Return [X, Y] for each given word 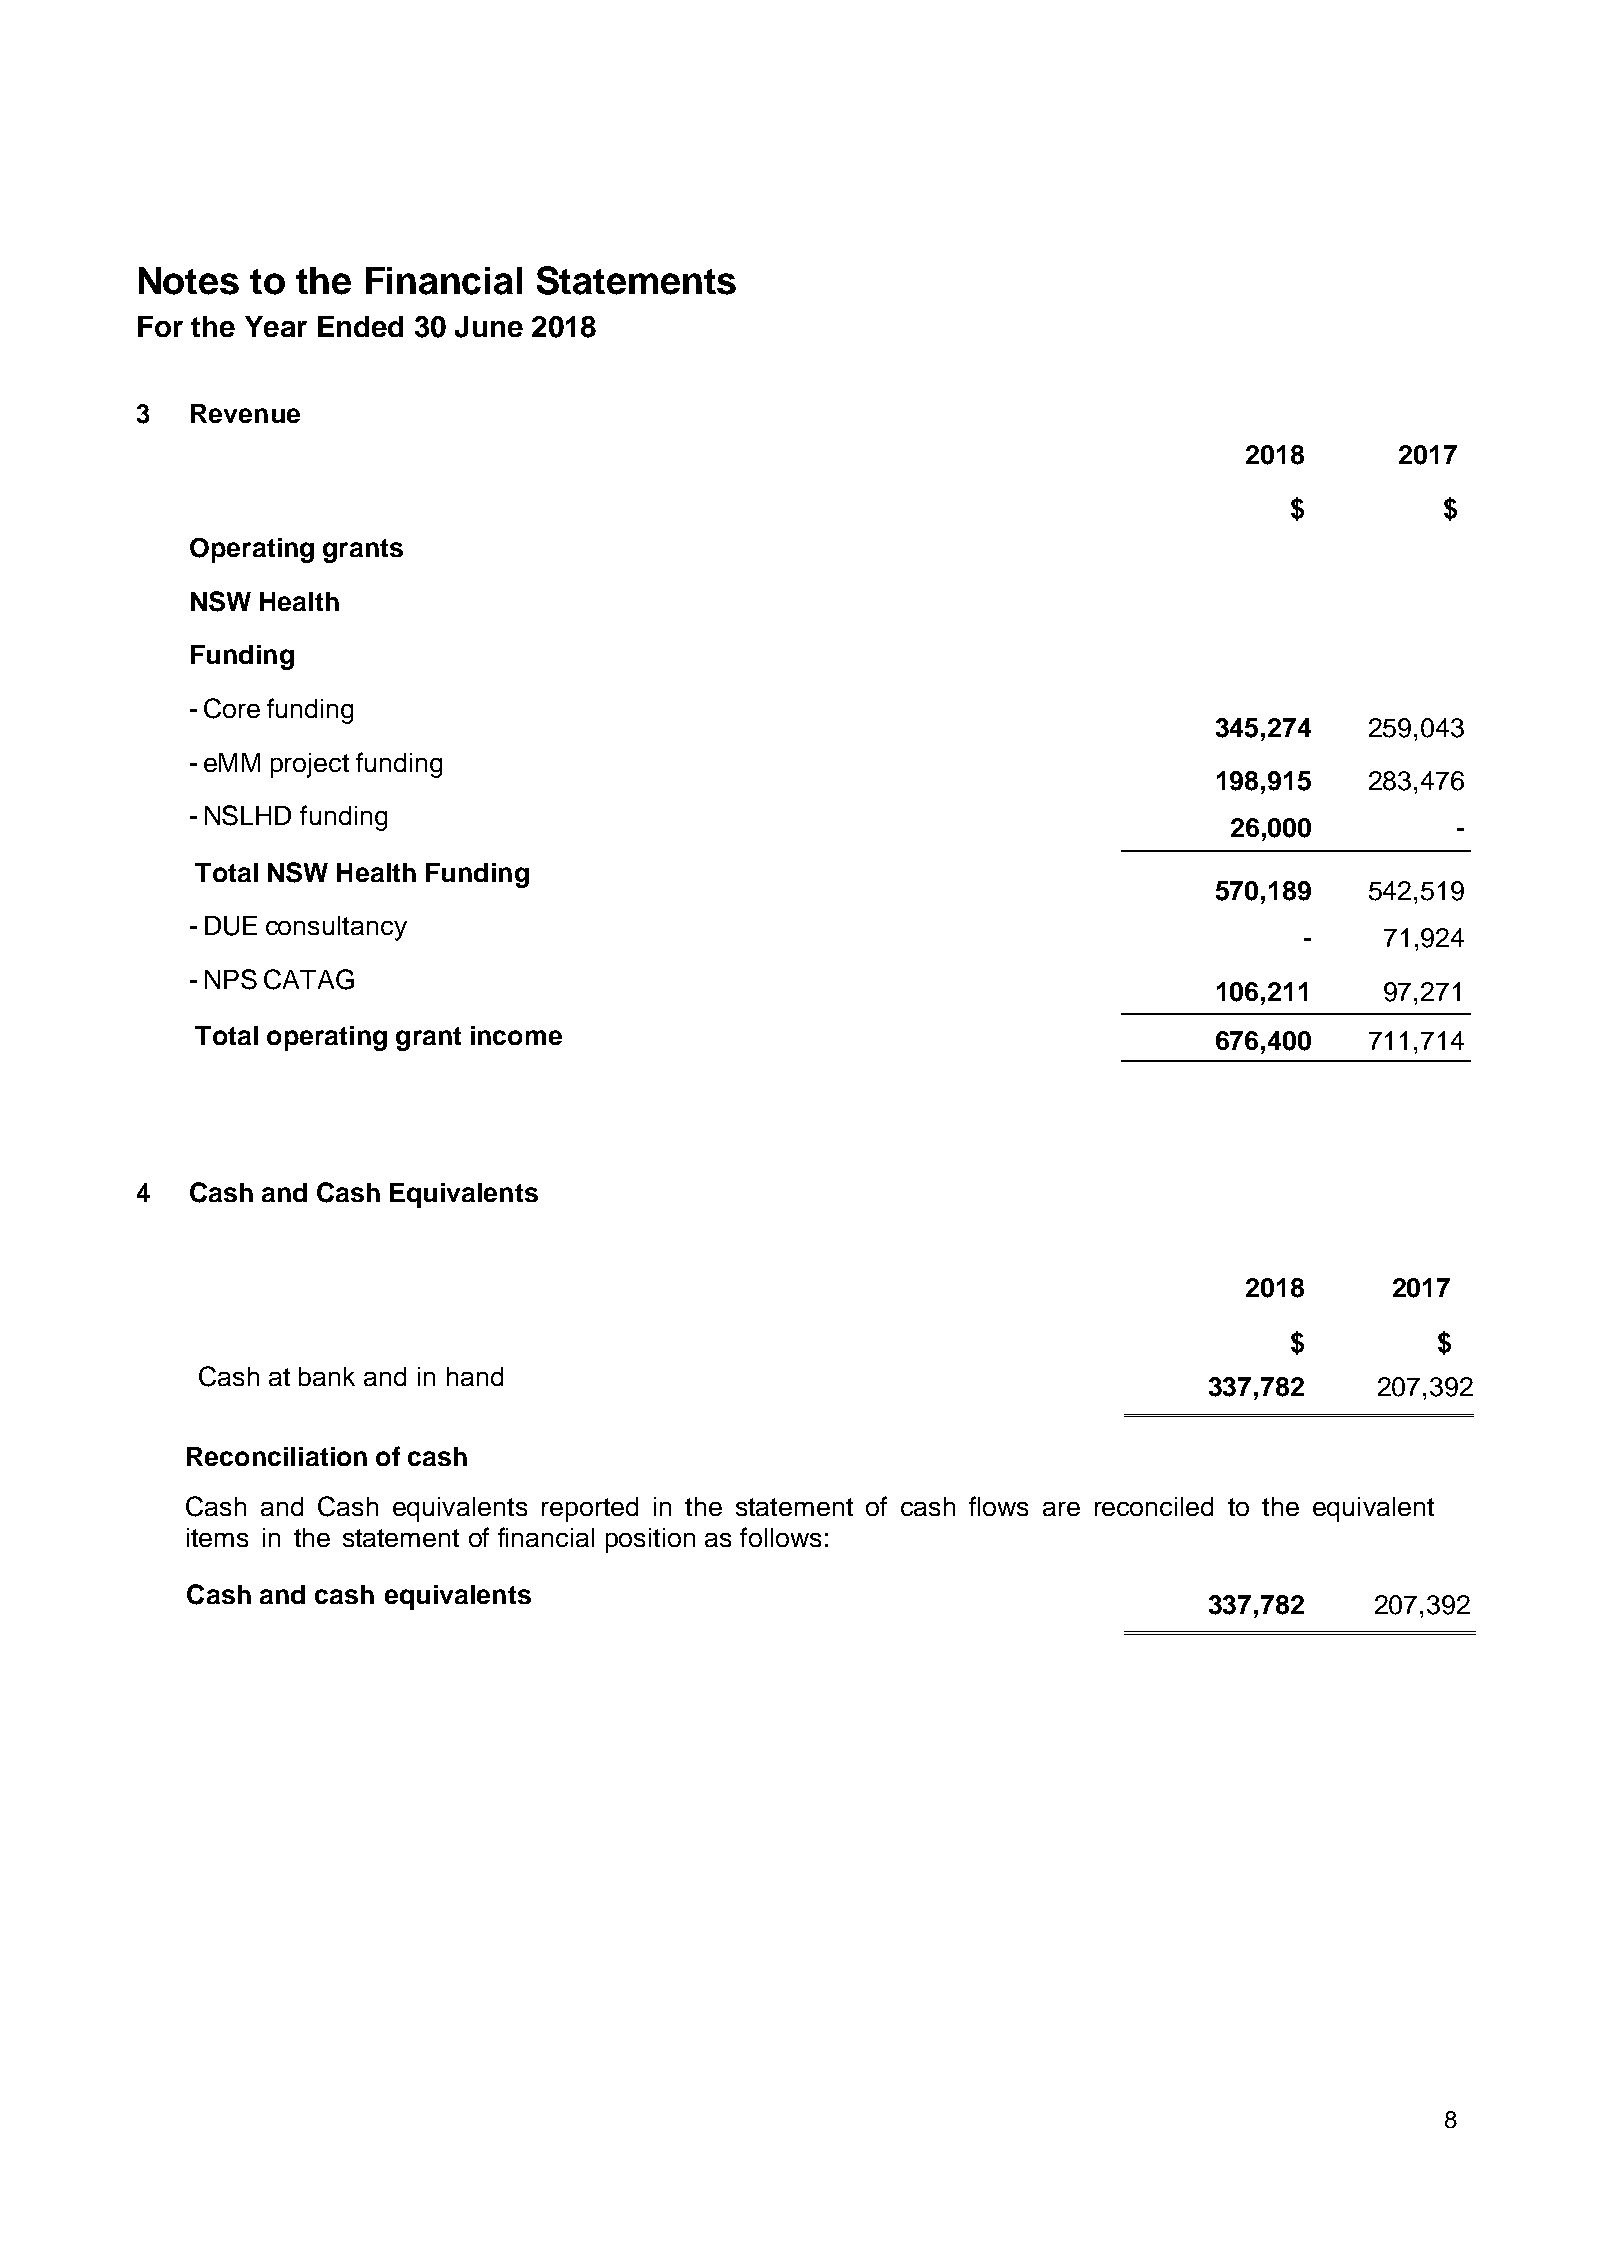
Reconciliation [277, 1456]
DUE [231, 926]
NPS [231, 979]
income [516, 1035]
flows [998, 1506]
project [310, 765]
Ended [360, 326]
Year [276, 326]
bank [327, 1376]
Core [232, 708]
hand [475, 1376]
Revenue [245, 413]
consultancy [336, 928]
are [1061, 1509]
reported [590, 1509]
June [489, 327]
